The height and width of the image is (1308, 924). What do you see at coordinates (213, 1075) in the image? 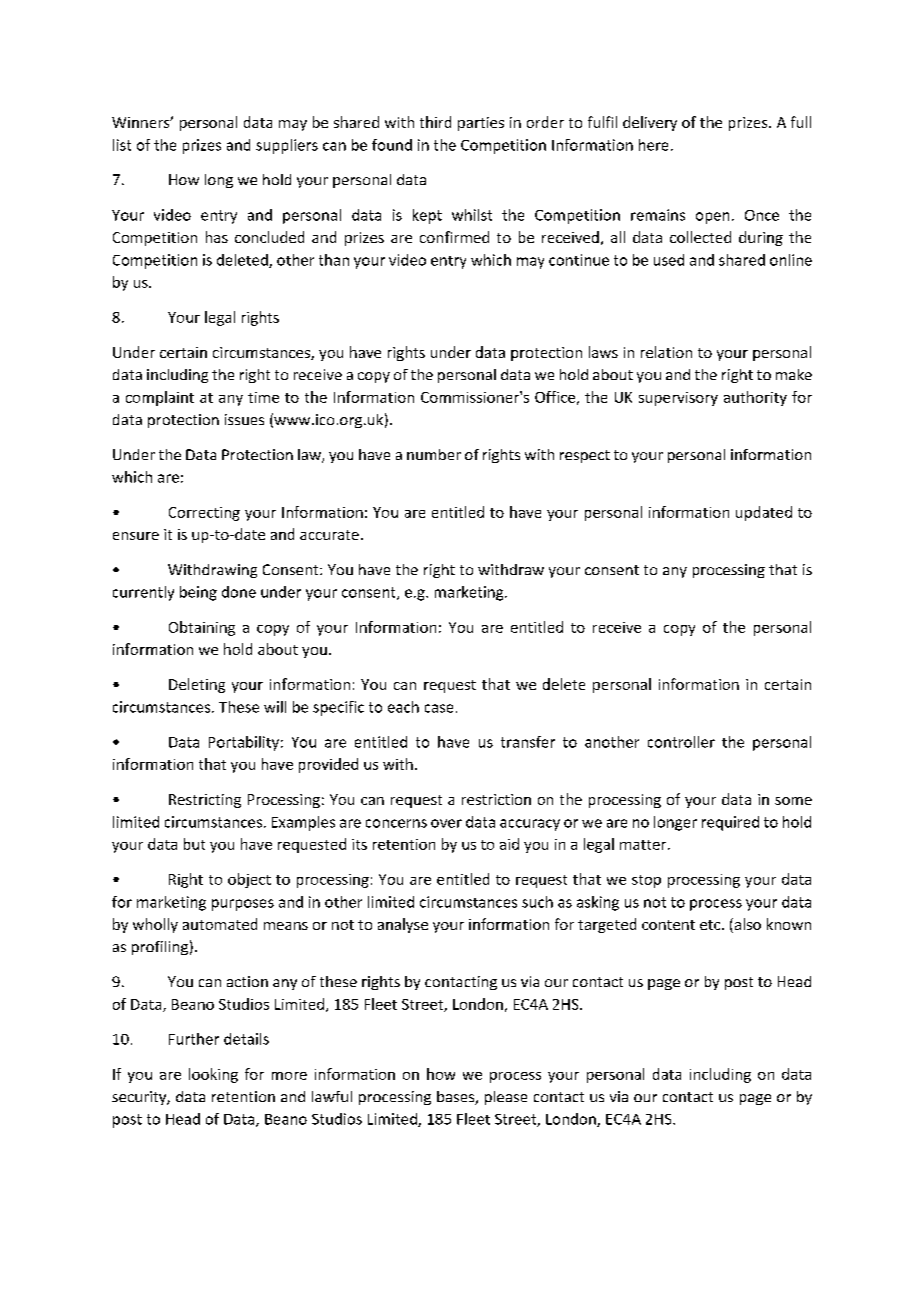
I see `looking` at bounding box center [213, 1075].
